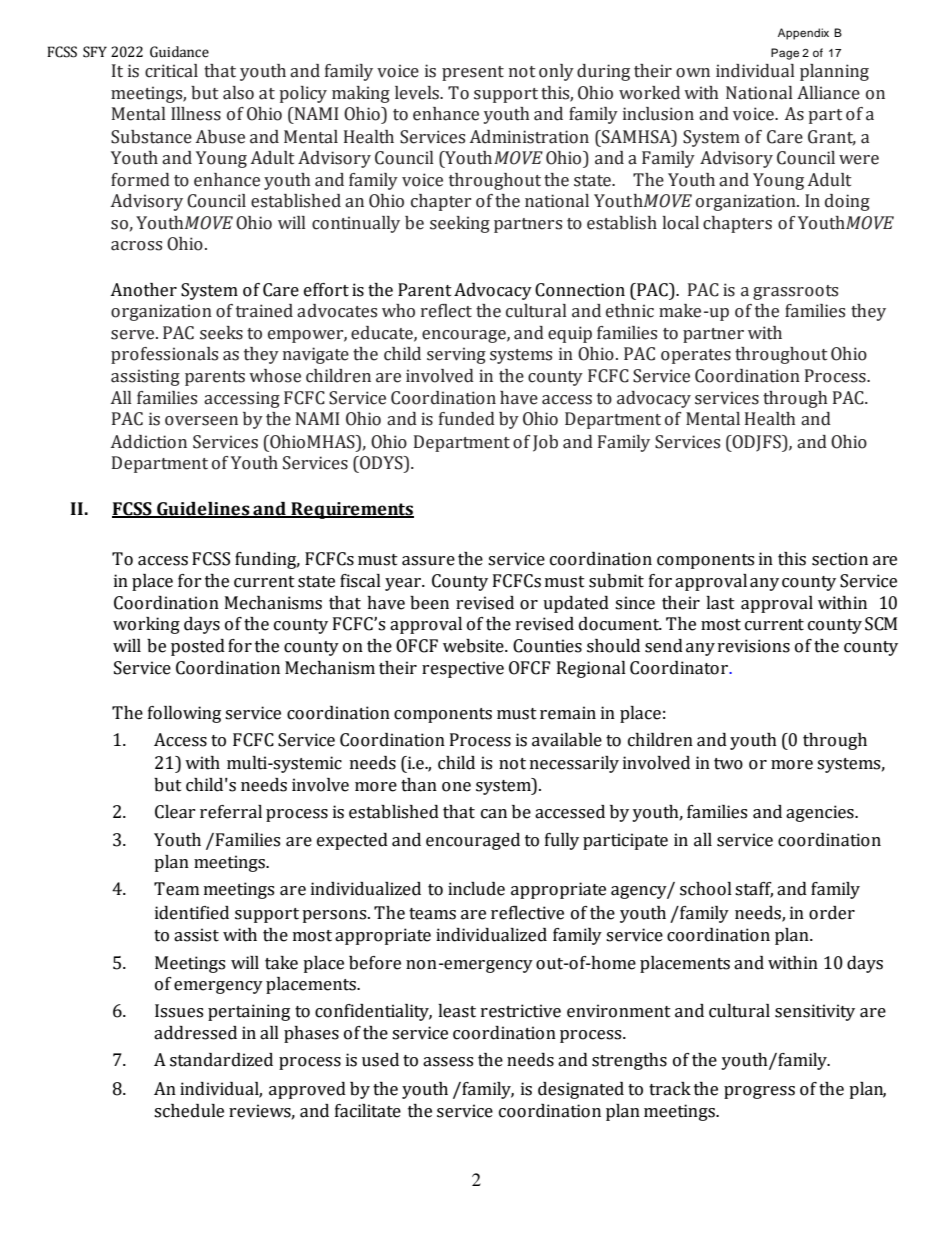  What do you see at coordinates (448, 1062) in the screenshot?
I see `assess` at bounding box center [448, 1062].
